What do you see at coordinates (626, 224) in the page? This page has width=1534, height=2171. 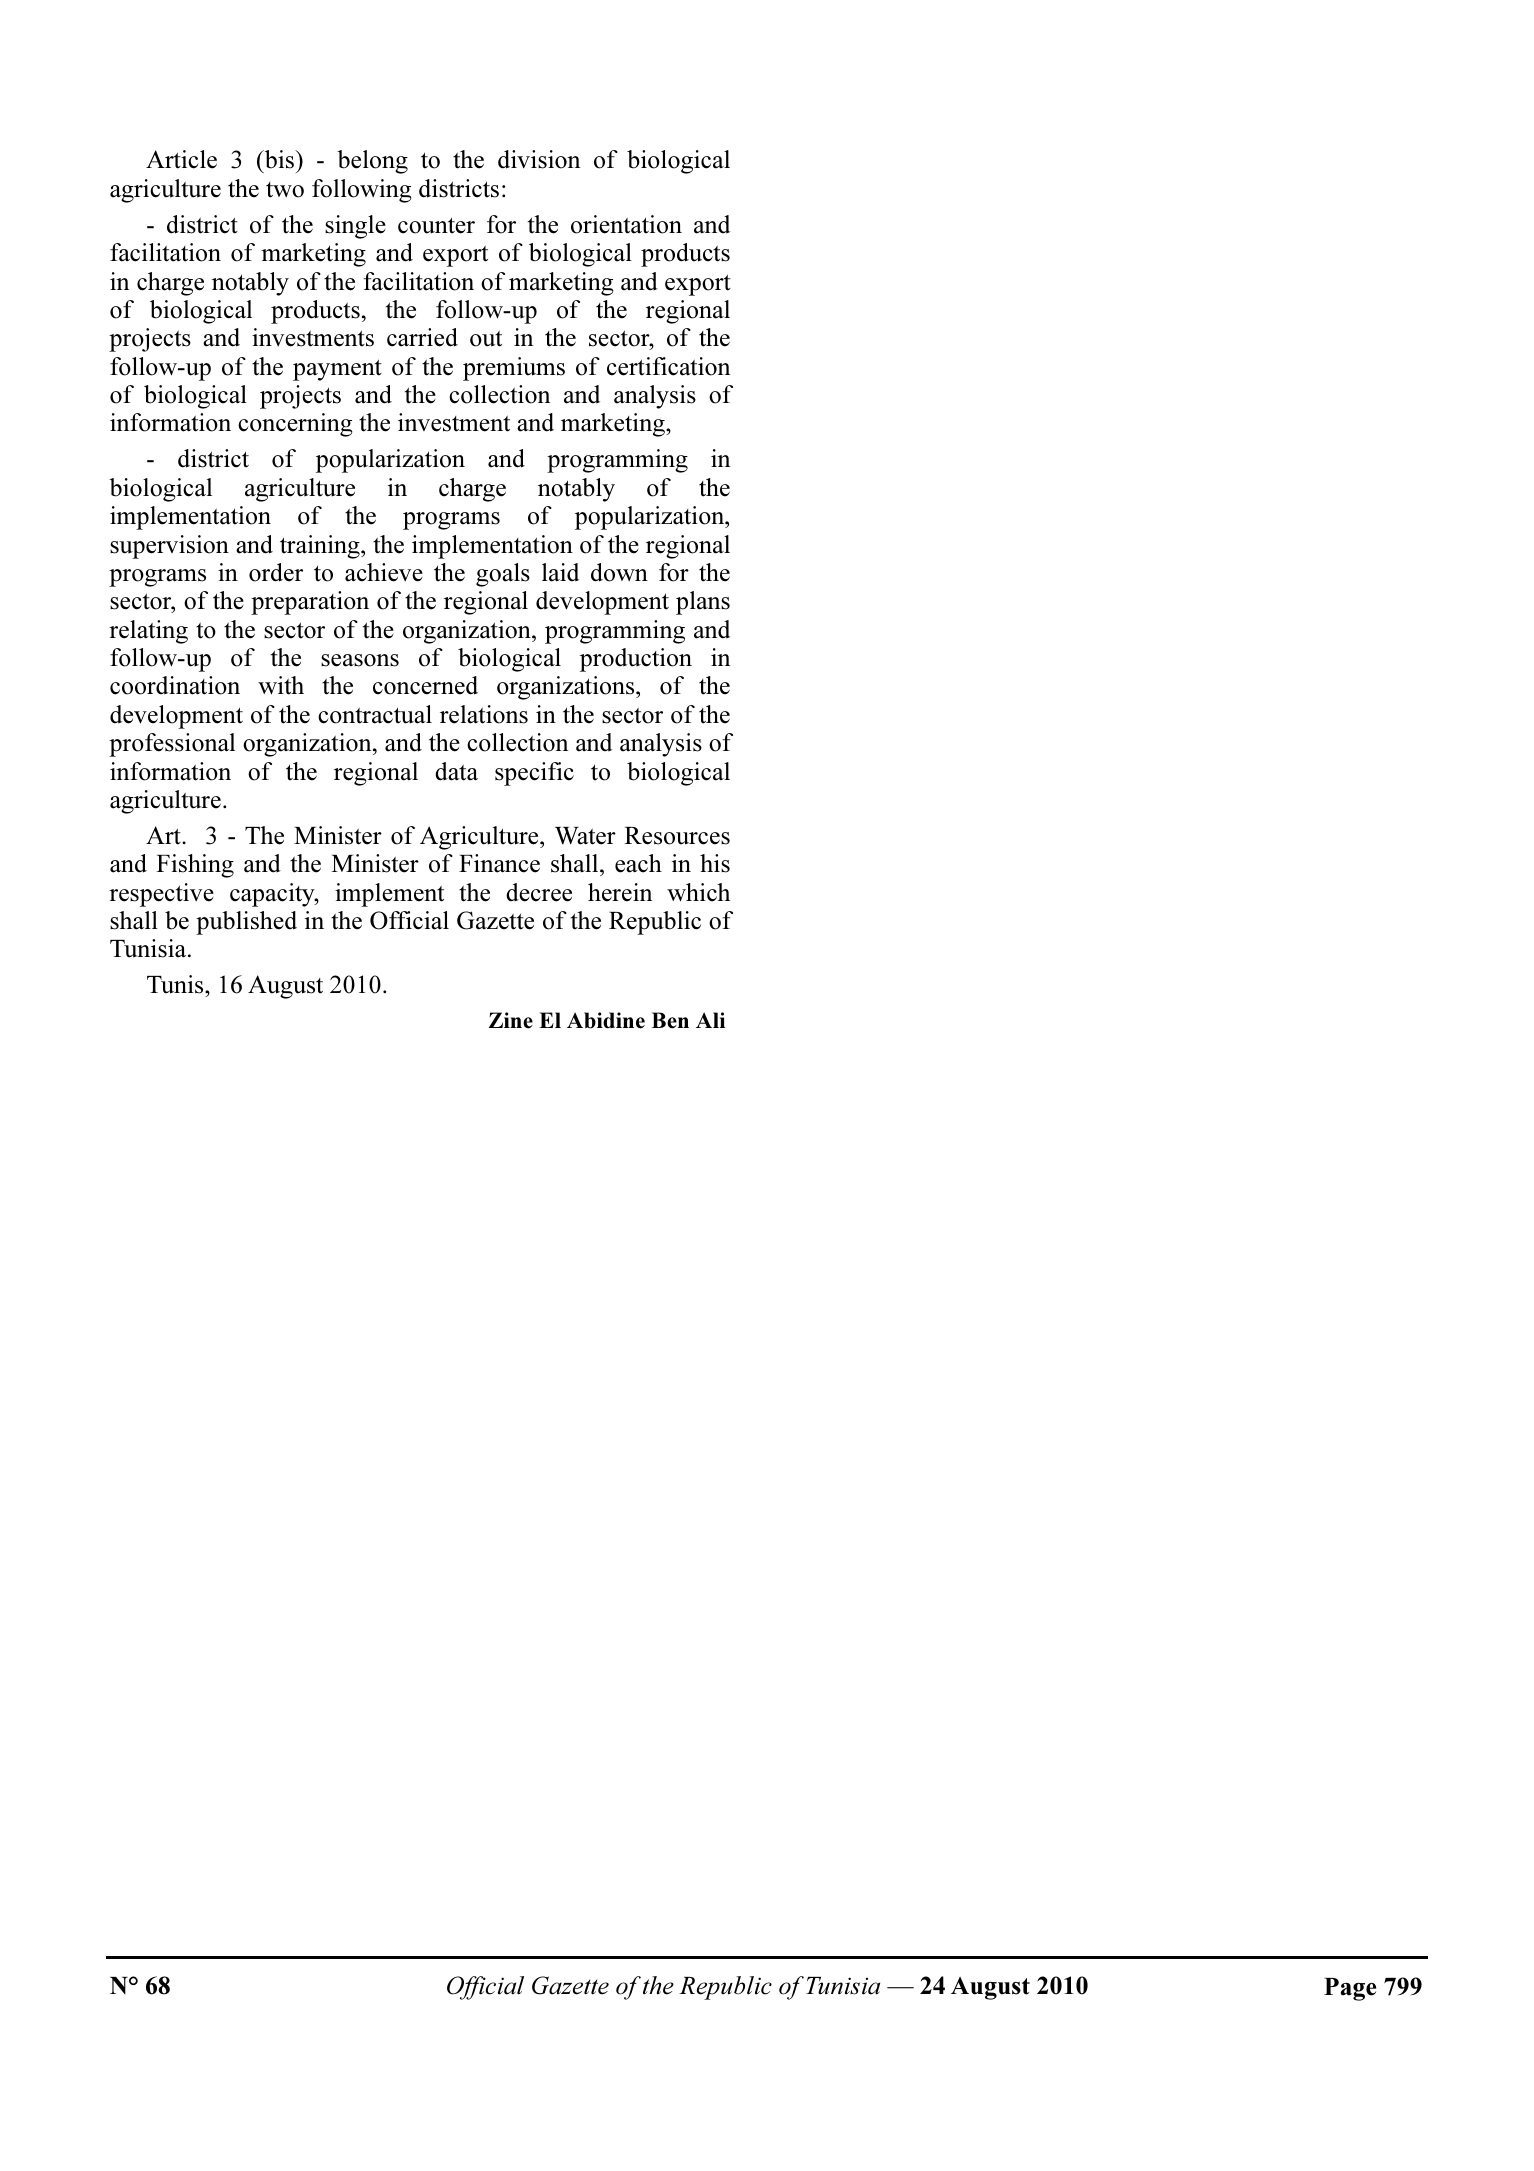 I see `orientation` at bounding box center [626, 224].
